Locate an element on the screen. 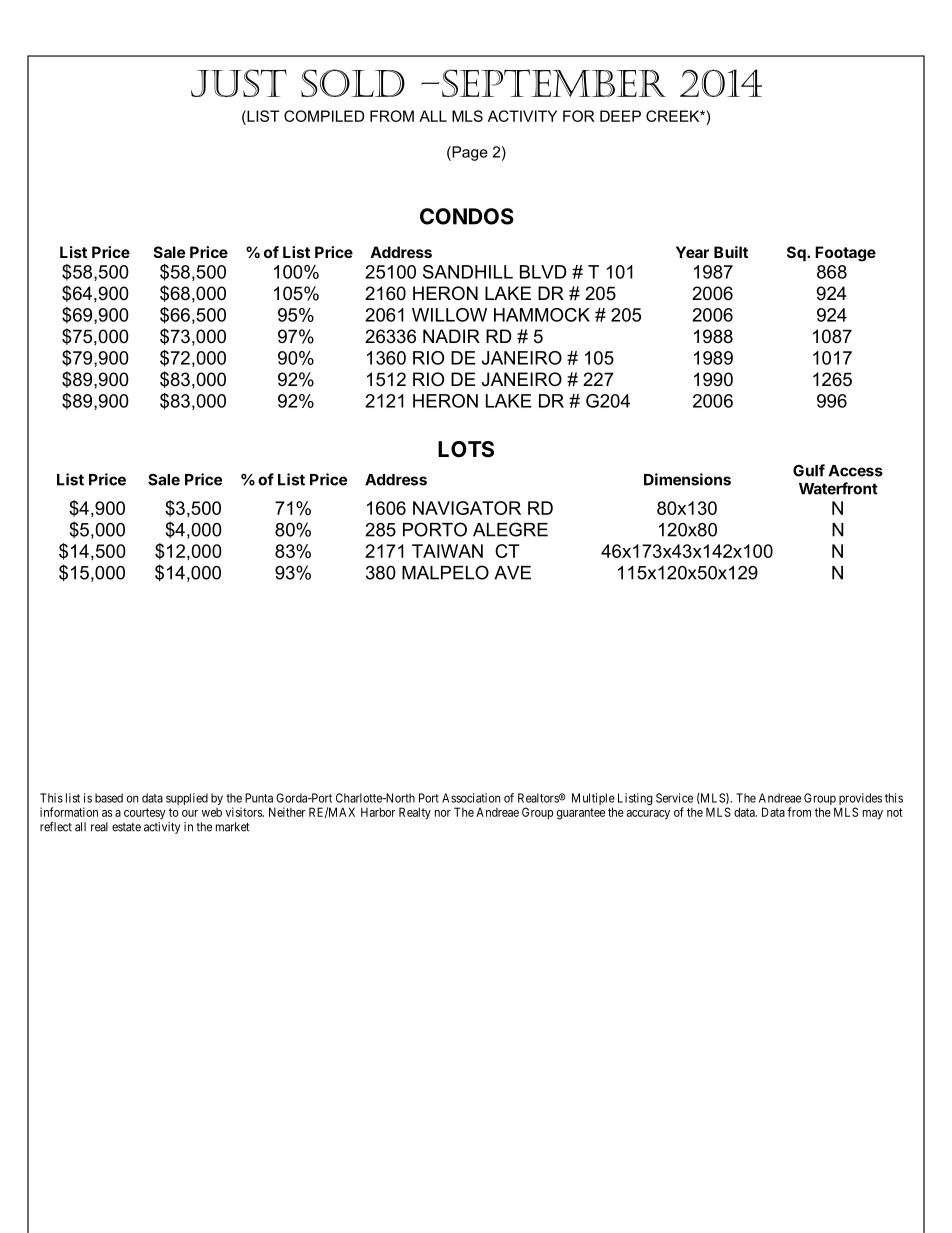  LOTS is located at coordinates (466, 449).
